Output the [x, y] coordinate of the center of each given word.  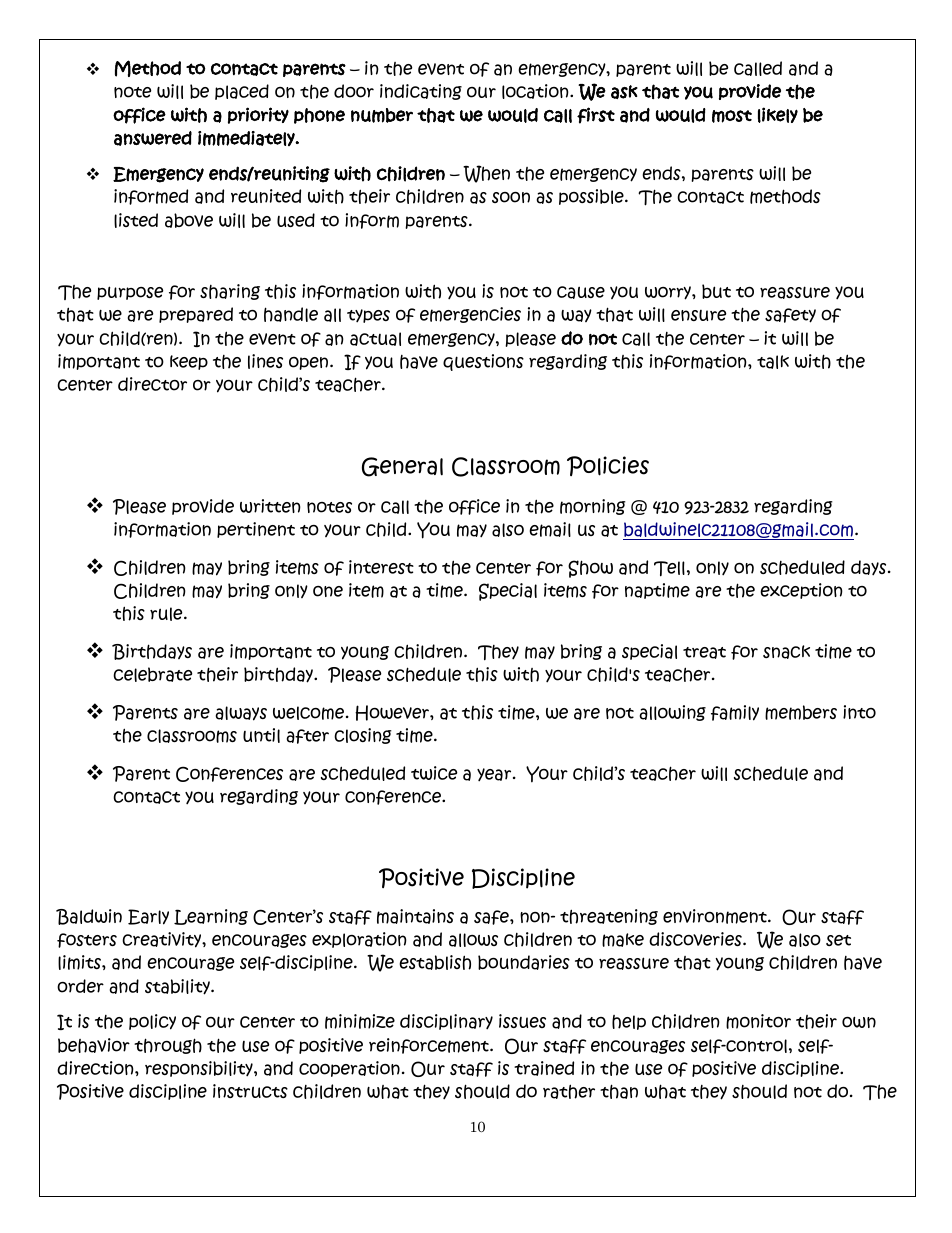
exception [801, 591]
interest [381, 567]
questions [483, 362]
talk [773, 362]
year [495, 775]
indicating [421, 92]
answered [153, 138]
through [168, 1046]
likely [778, 115]
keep [189, 362]
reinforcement [430, 1046]
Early [148, 917]
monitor [758, 1021]
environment [716, 916]
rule [167, 614]
